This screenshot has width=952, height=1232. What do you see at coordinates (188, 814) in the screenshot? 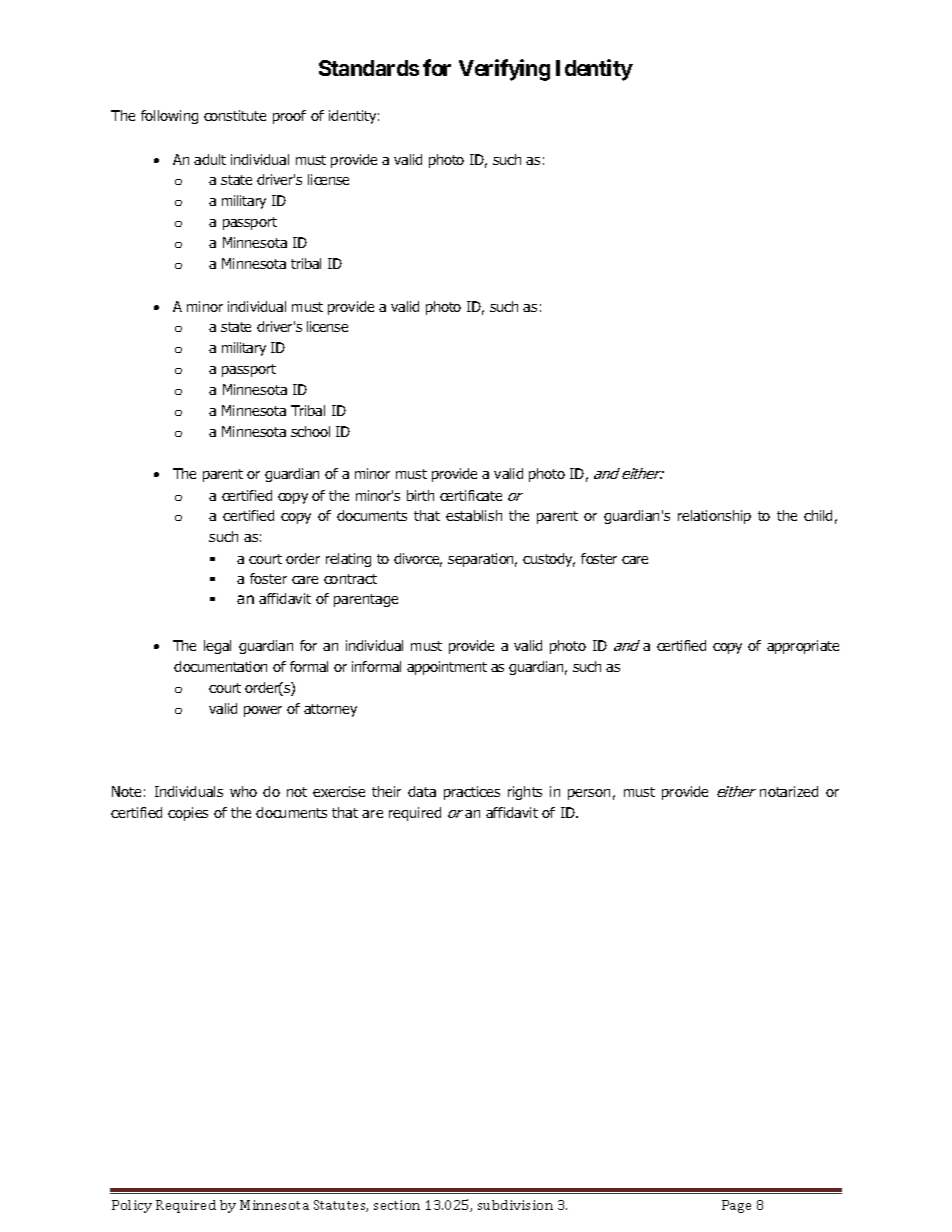
I see `copies` at bounding box center [188, 814].
